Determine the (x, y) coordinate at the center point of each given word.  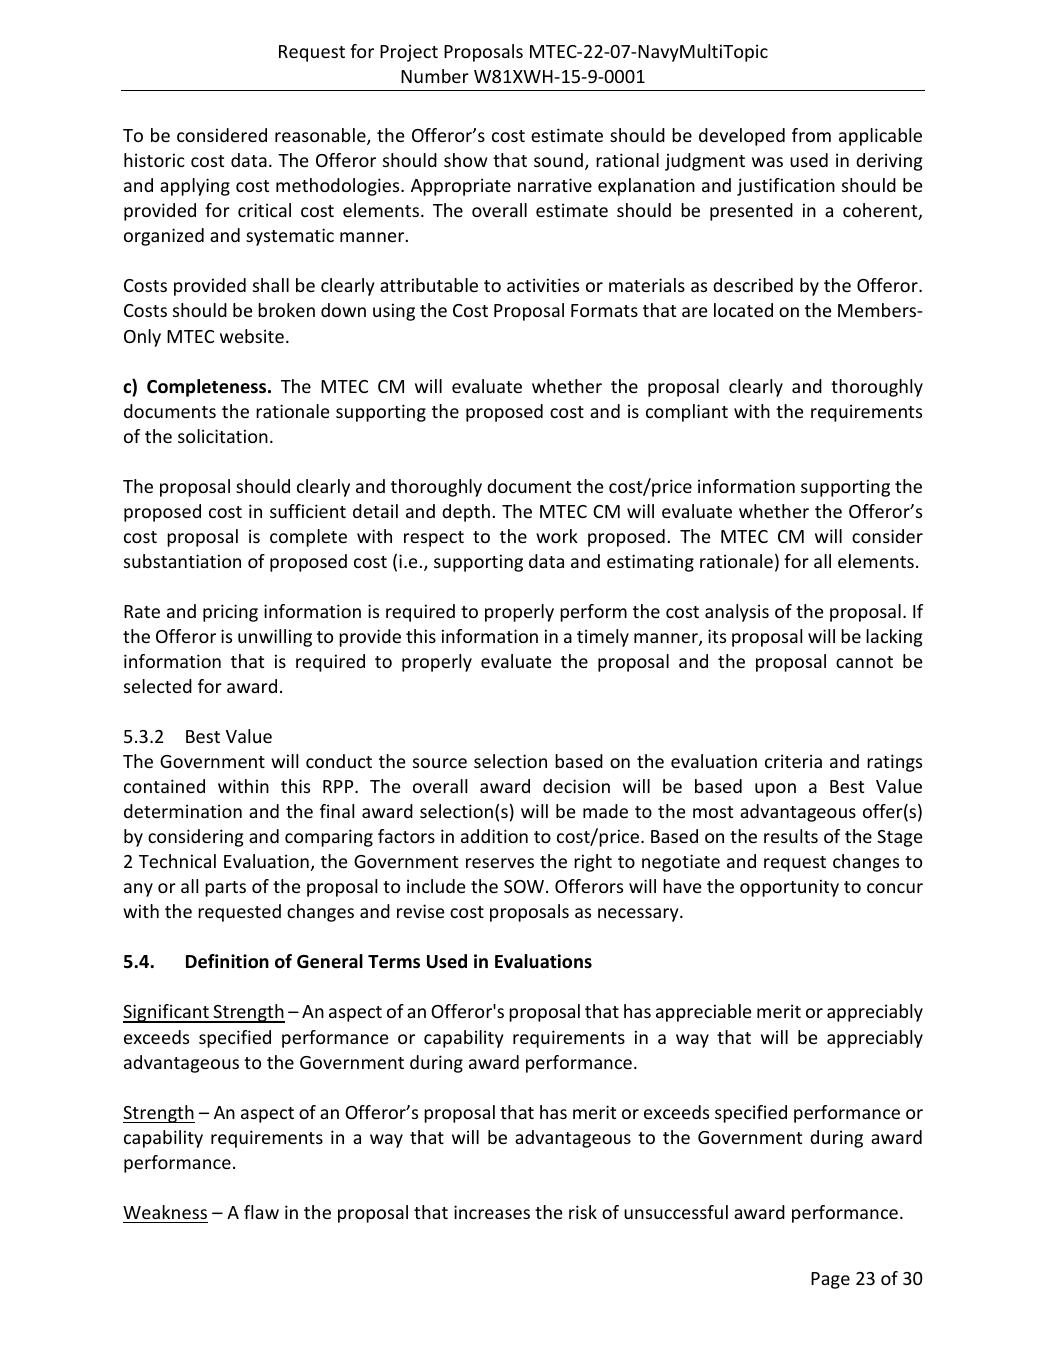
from (811, 135)
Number (435, 76)
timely (603, 638)
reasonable (321, 136)
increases (492, 1212)
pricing (230, 613)
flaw (261, 1212)
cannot (864, 662)
